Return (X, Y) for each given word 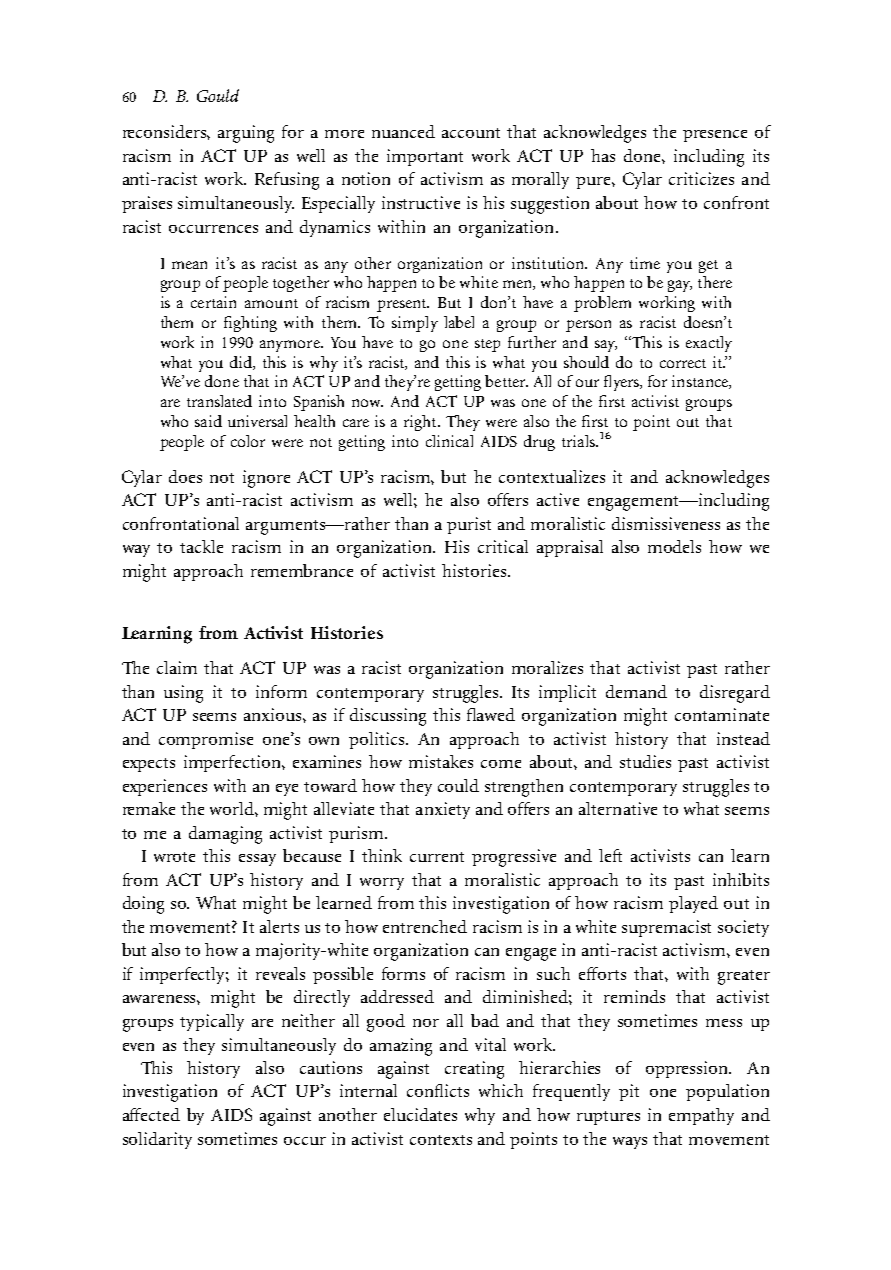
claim (177, 667)
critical (503, 546)
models (674, 546)
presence (715, 136)
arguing (246, 134)
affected (151, 1114)
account (471, 133)
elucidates (420, 1114)
